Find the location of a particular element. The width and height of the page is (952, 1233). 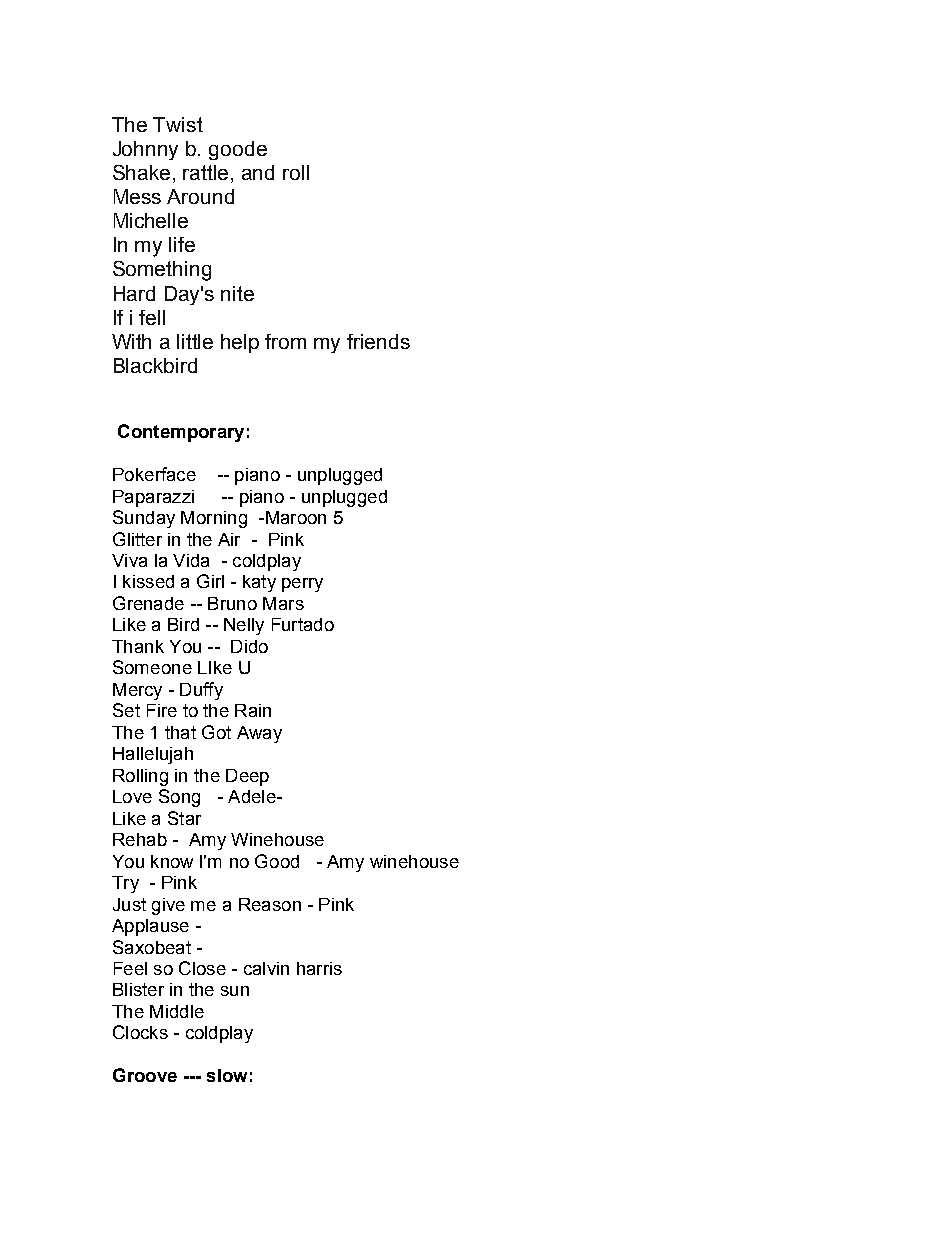

Away is located at coordinates (259, 734).
